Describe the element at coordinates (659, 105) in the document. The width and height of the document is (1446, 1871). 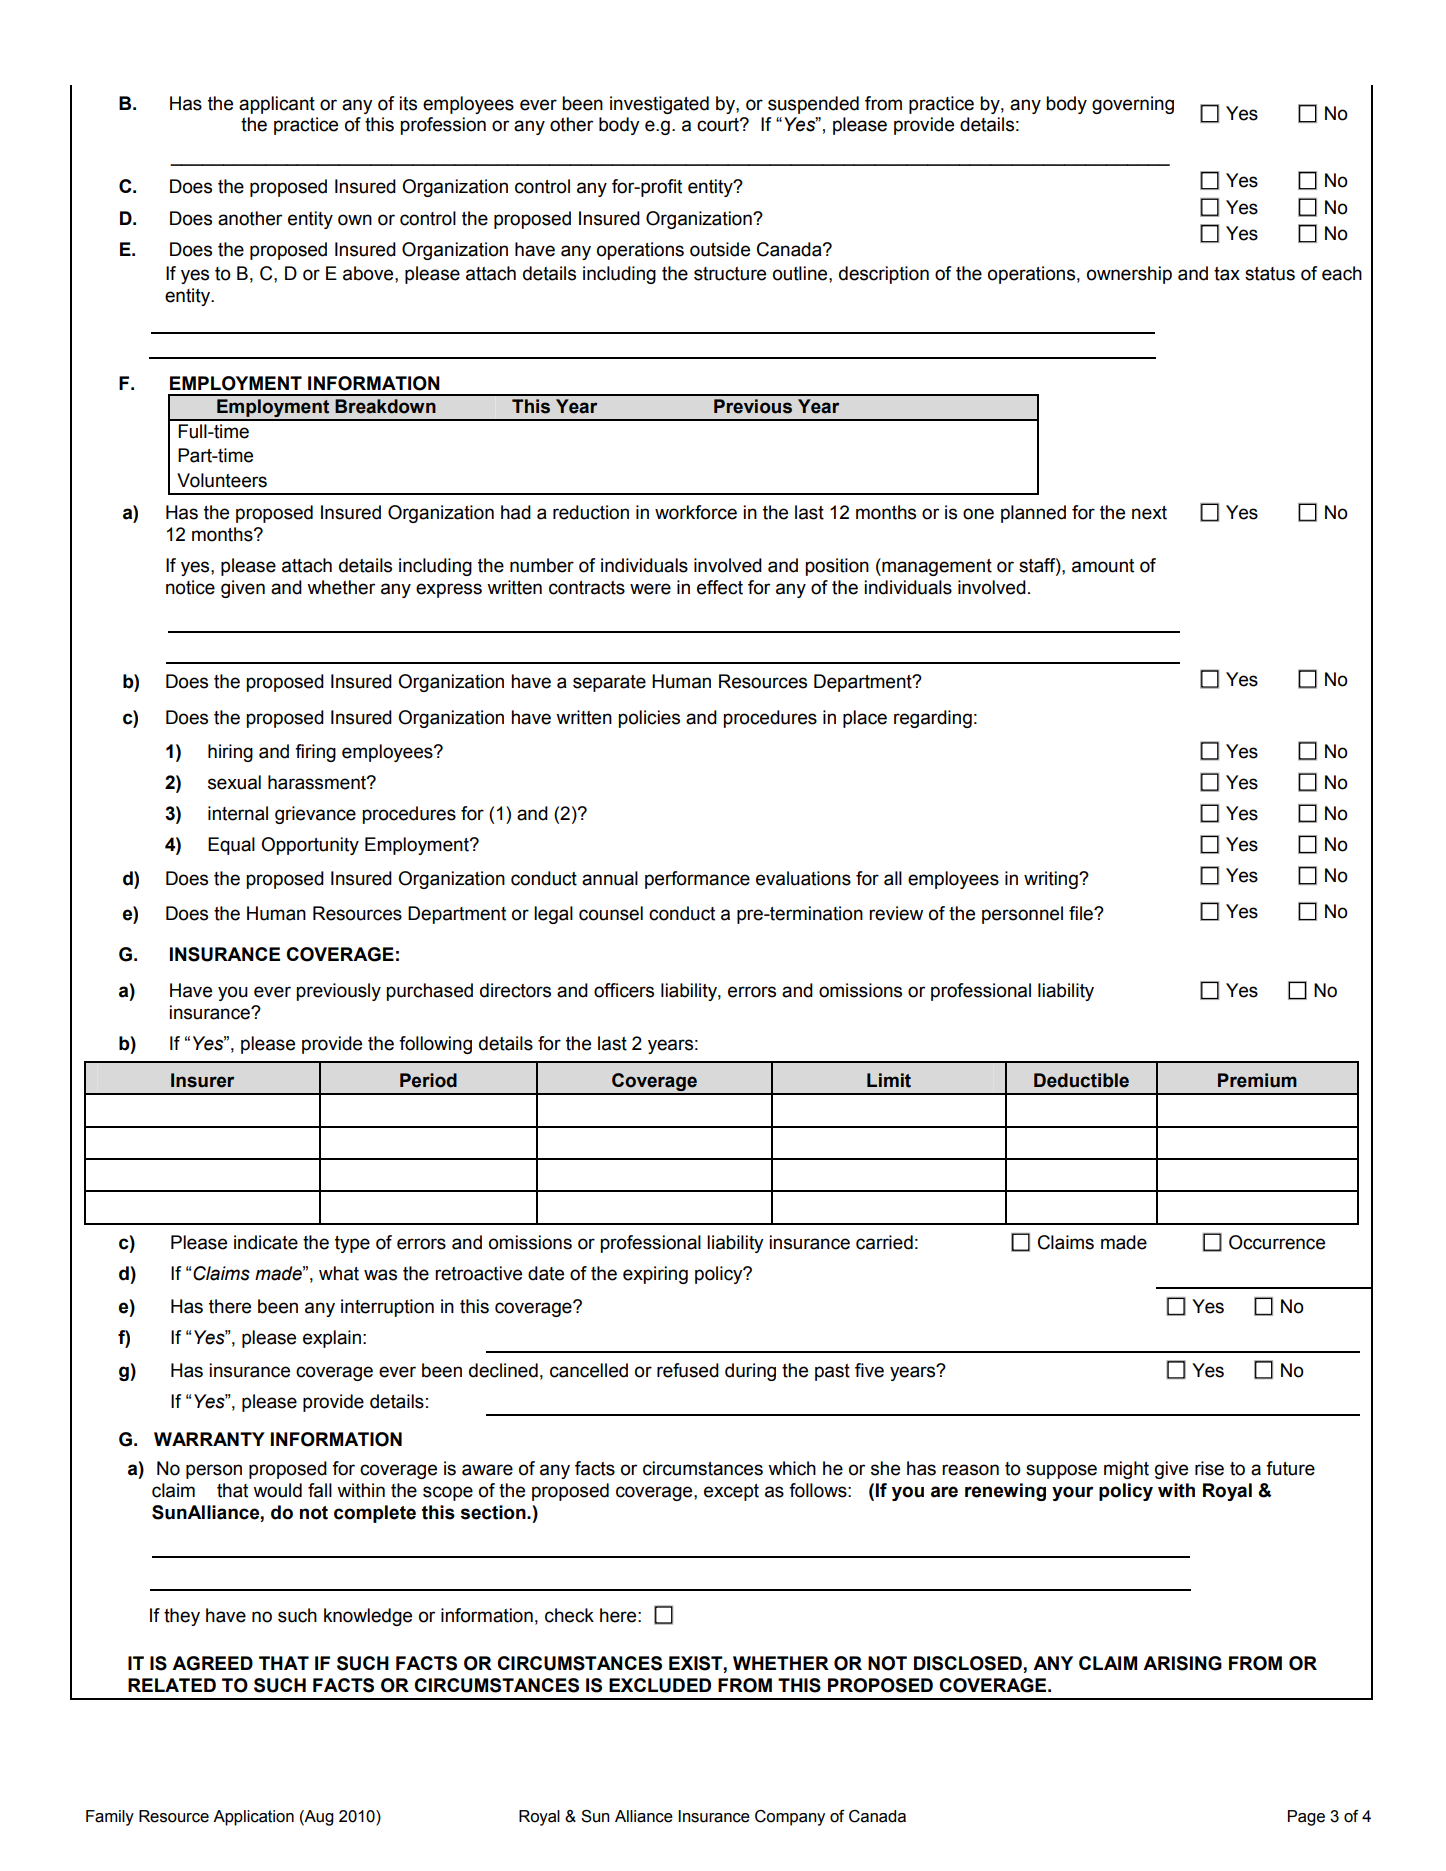
I see `investigated` at that location.
